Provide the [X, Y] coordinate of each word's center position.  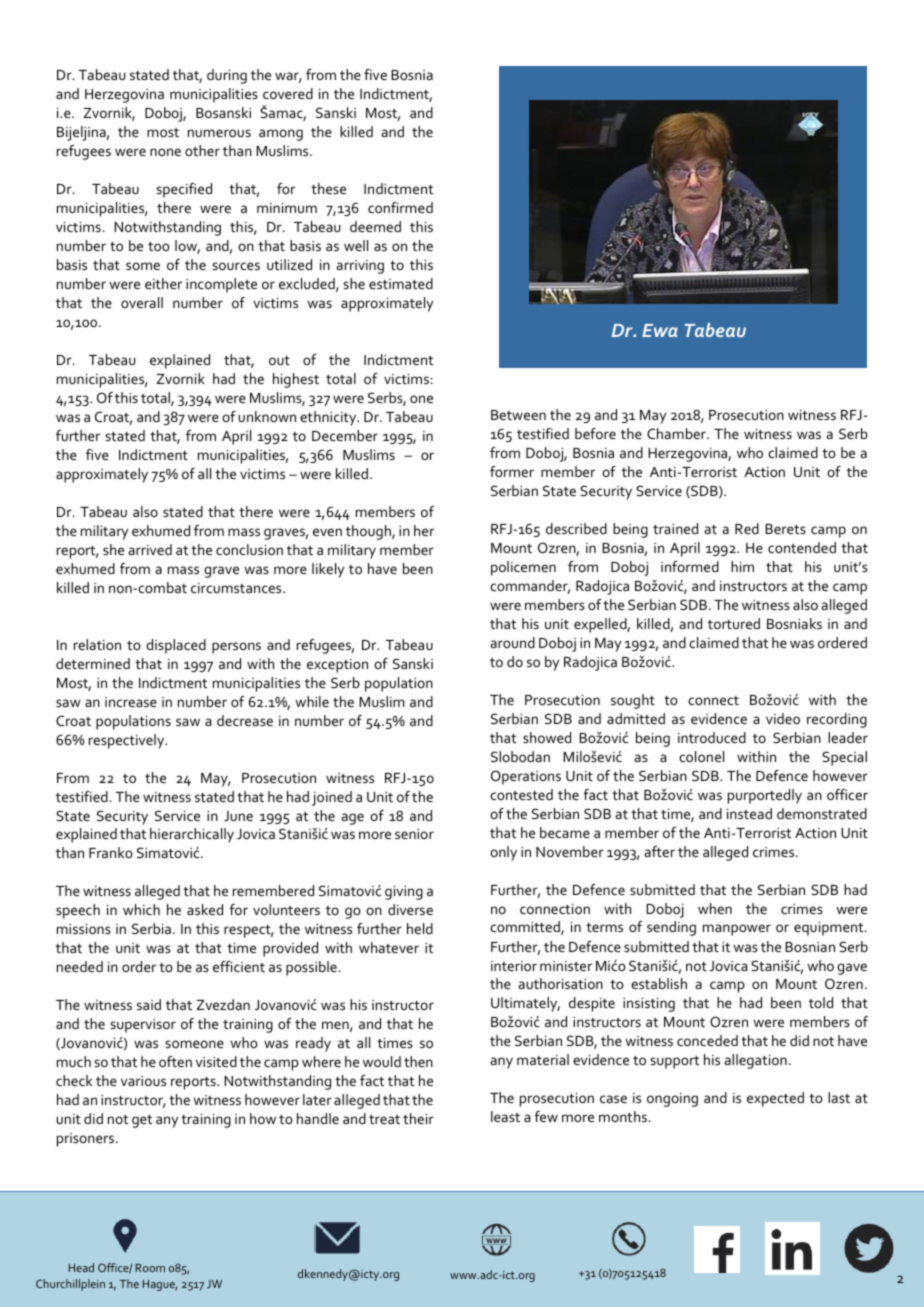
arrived [150, 549]
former [512, 471]
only [503, 853]
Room [150, 1268]
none [165, 152]
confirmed [400, 207]
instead [749, 813]
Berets [785, 529]
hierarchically [192, 835]
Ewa [660, 330]
